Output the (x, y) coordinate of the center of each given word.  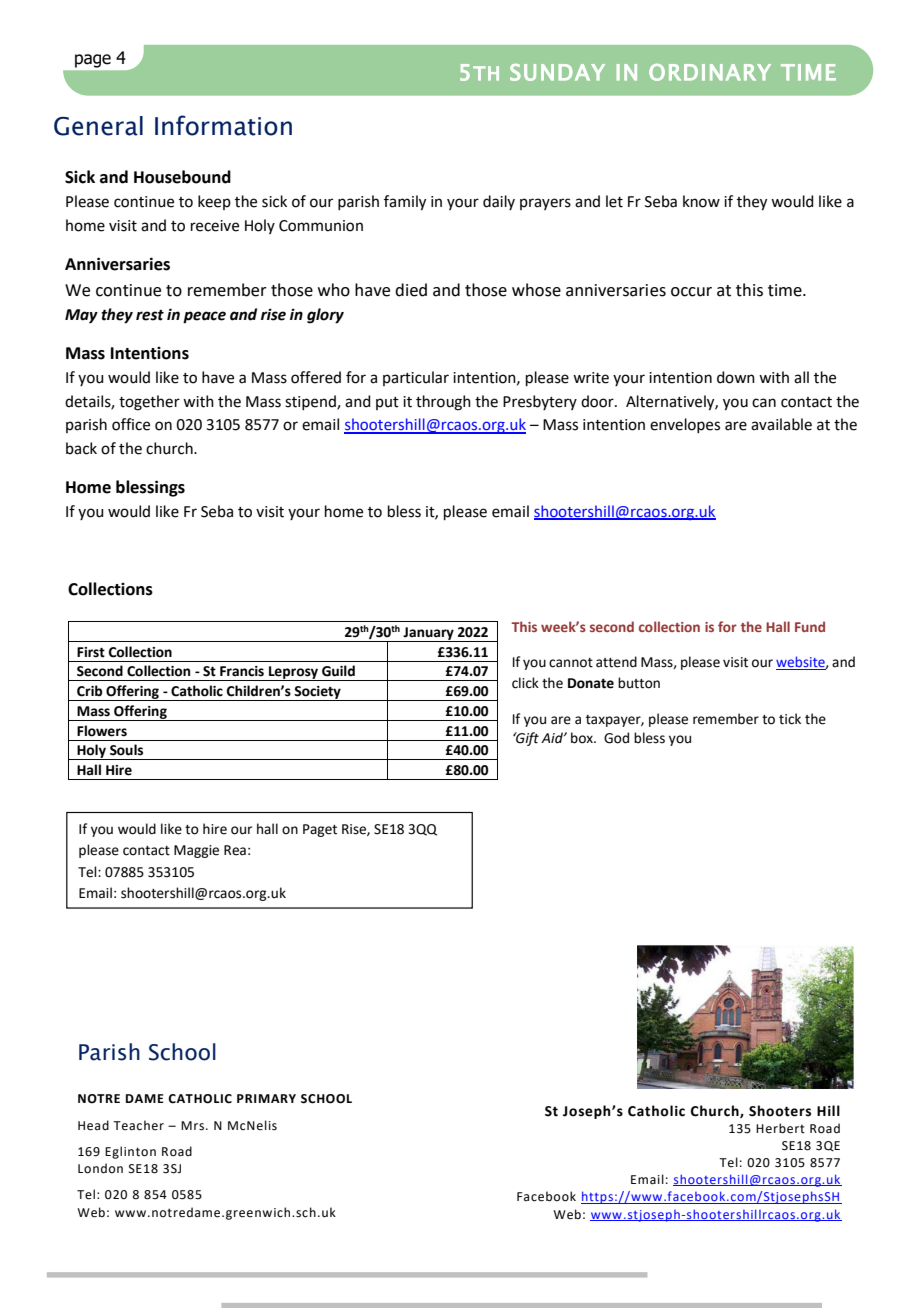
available (781, 424)
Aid (553, 738)
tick (790, 719)
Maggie (196, 851)
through (443, 403)
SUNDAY (557, 72)
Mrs (192, 1126)
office (131, 424)
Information (223, 125)
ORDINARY (710, 72)
